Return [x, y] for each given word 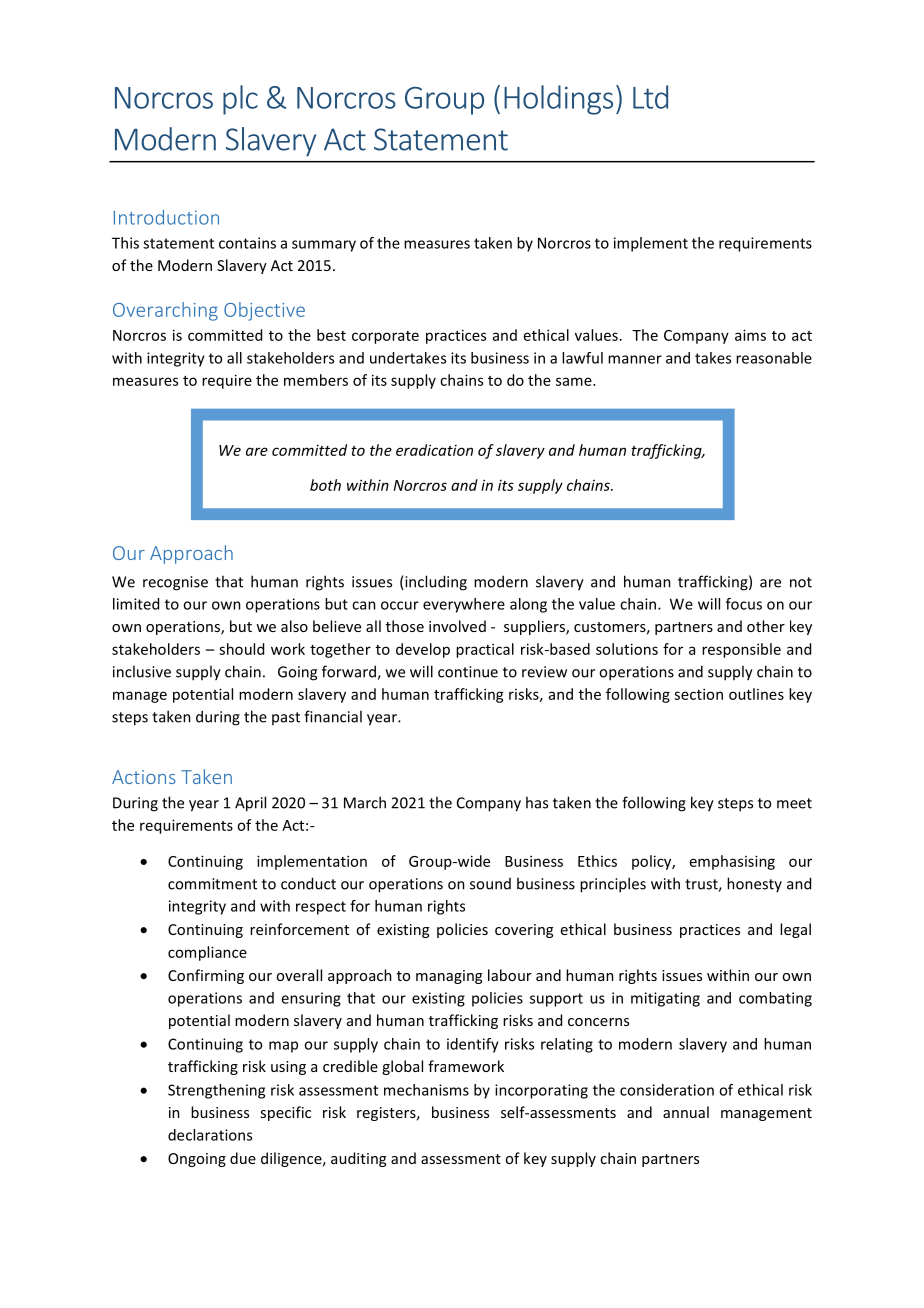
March [365, 802]
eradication [434, 450]
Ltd [650, 97]
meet [794, 803]
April [250, 804]
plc [240, 100]
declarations [210, 1135]
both [325, 485]
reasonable [774, 358]
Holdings [558, 100]
